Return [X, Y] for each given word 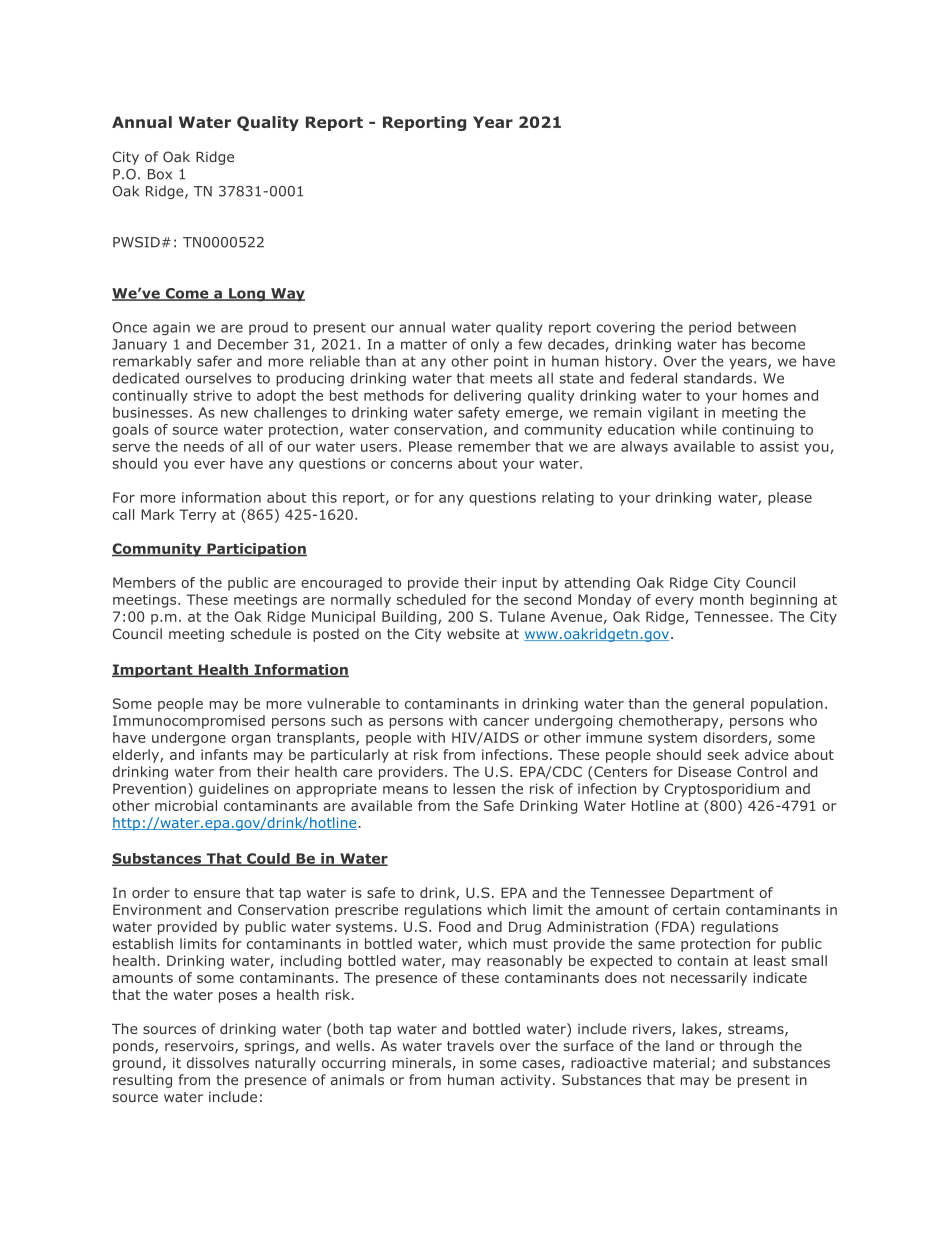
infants [224, 754]
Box [160, 174]
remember [494, 446]
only [485, 345]
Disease [704, 771]
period [710, 328]
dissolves [218, 1062]
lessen [474, 788]
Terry [197, 516]
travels [470, 1045]
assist [779, 446]
